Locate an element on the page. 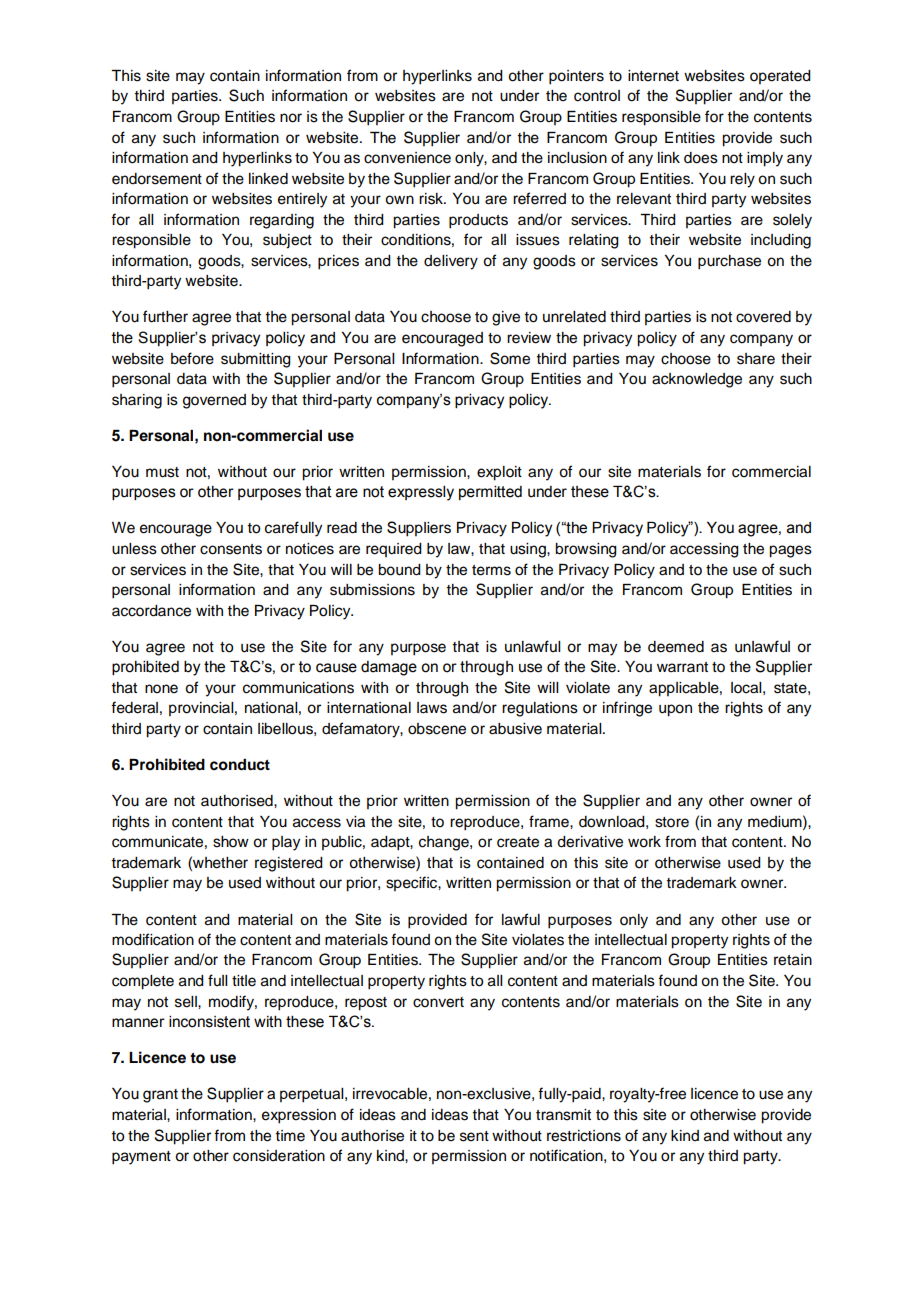 The image size is (924, 1308). create is located at coordinates (518, 842).
